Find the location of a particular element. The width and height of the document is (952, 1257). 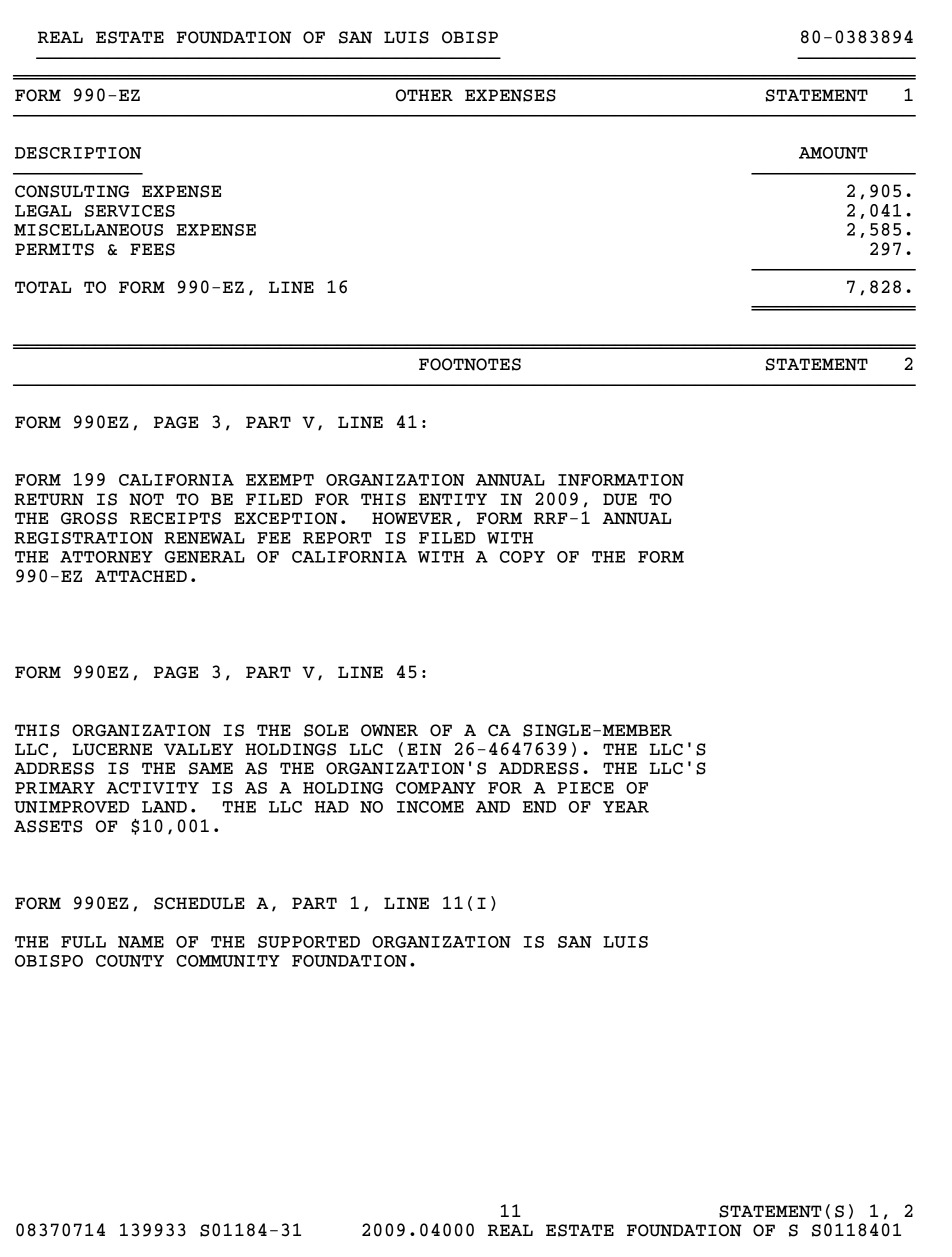

RECEIPTS is located at coordinates (175, 518).
